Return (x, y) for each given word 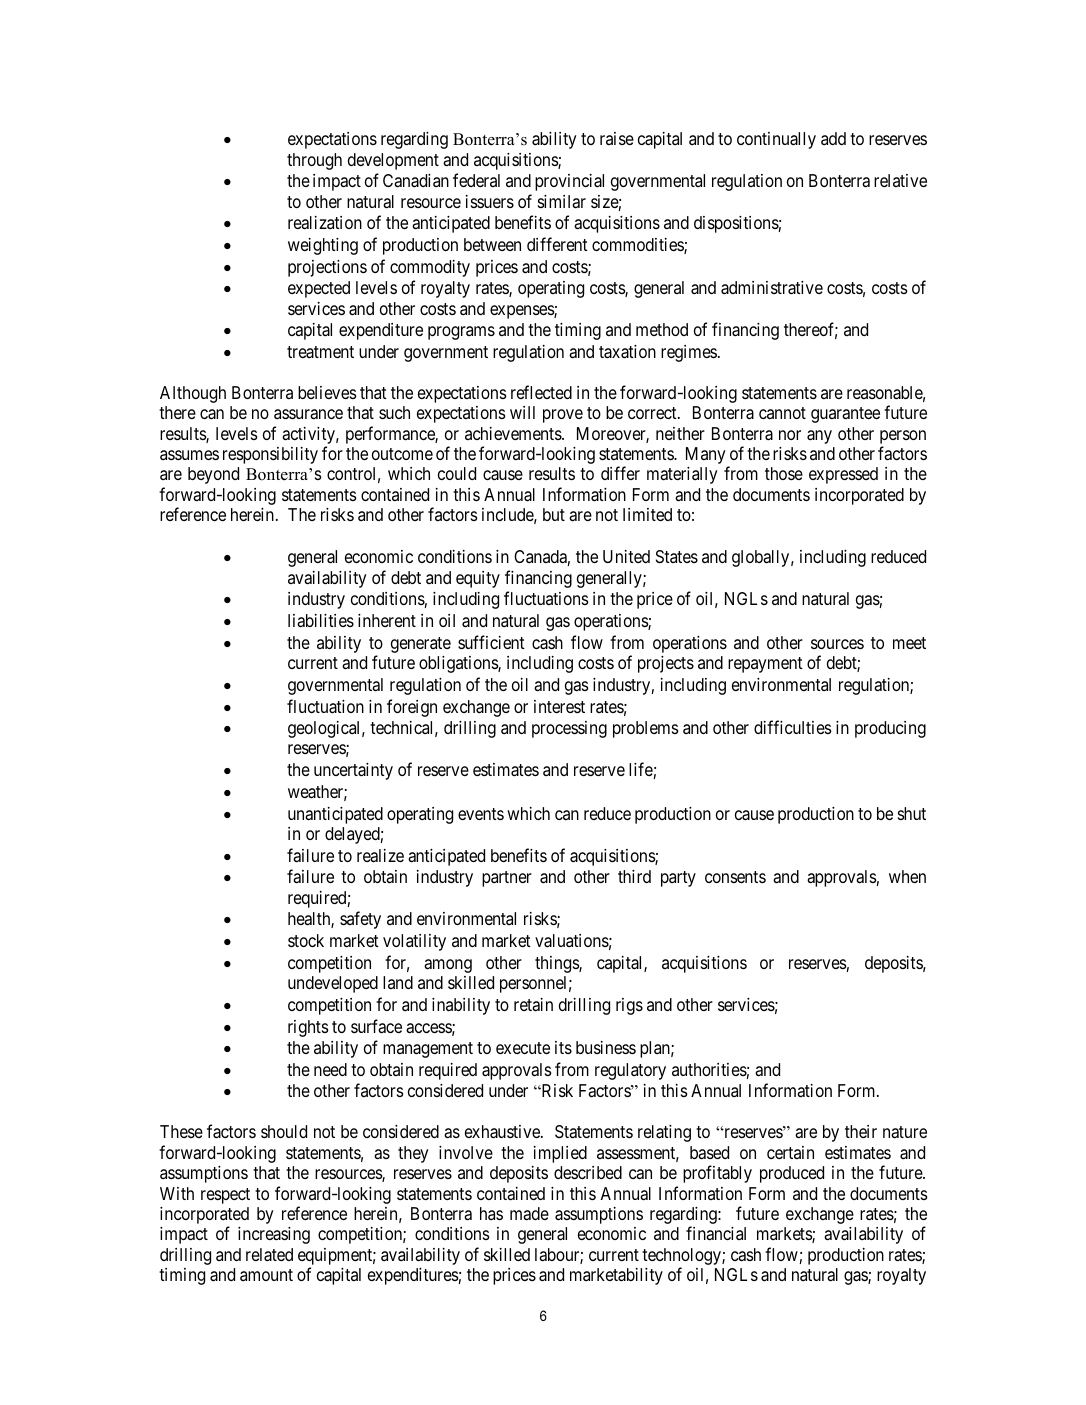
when (907, 876)
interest (559, 706)
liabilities (321, 621)
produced (792, 1174)
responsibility (270, 455)
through (314, 161)
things (557, 964)
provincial (569, 182)
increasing (274, 1235)
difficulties (793, 727)
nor (790, 435)
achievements (514, 433)
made (529, 1214)
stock (306, 940)
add (833, 138)
